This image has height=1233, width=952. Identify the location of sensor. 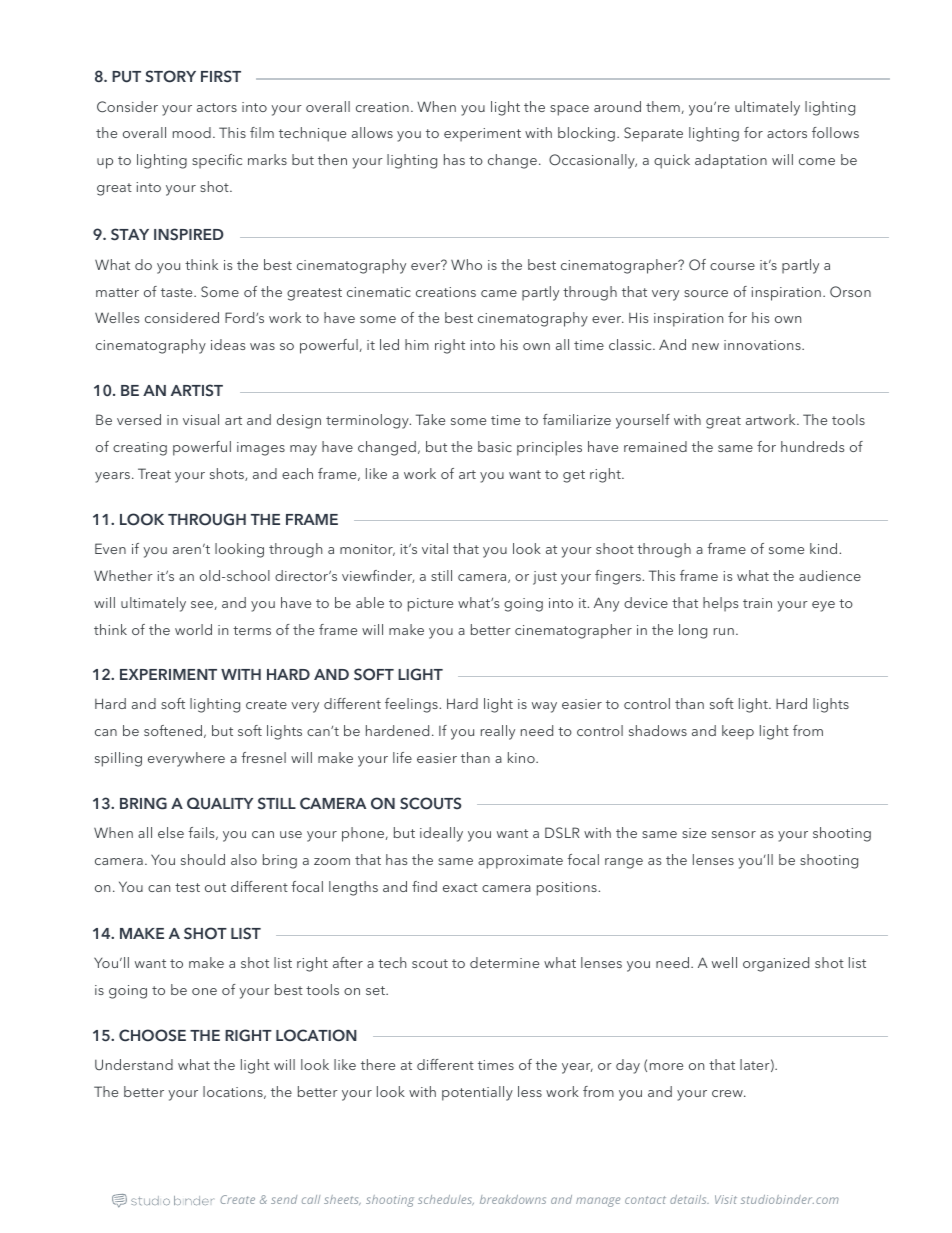
(734, 834).
